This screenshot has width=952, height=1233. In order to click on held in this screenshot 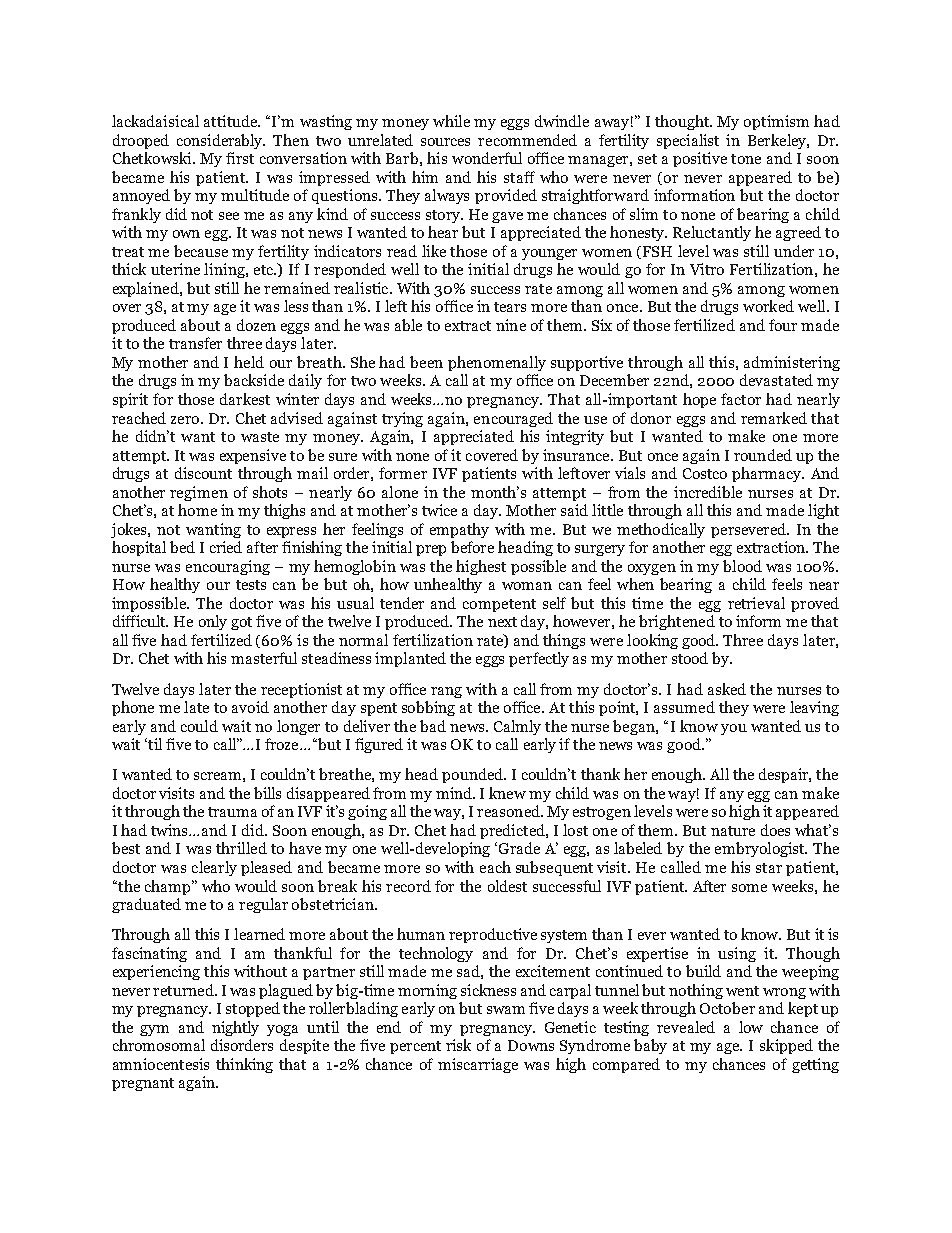, I will do `click(249, 362)`.
